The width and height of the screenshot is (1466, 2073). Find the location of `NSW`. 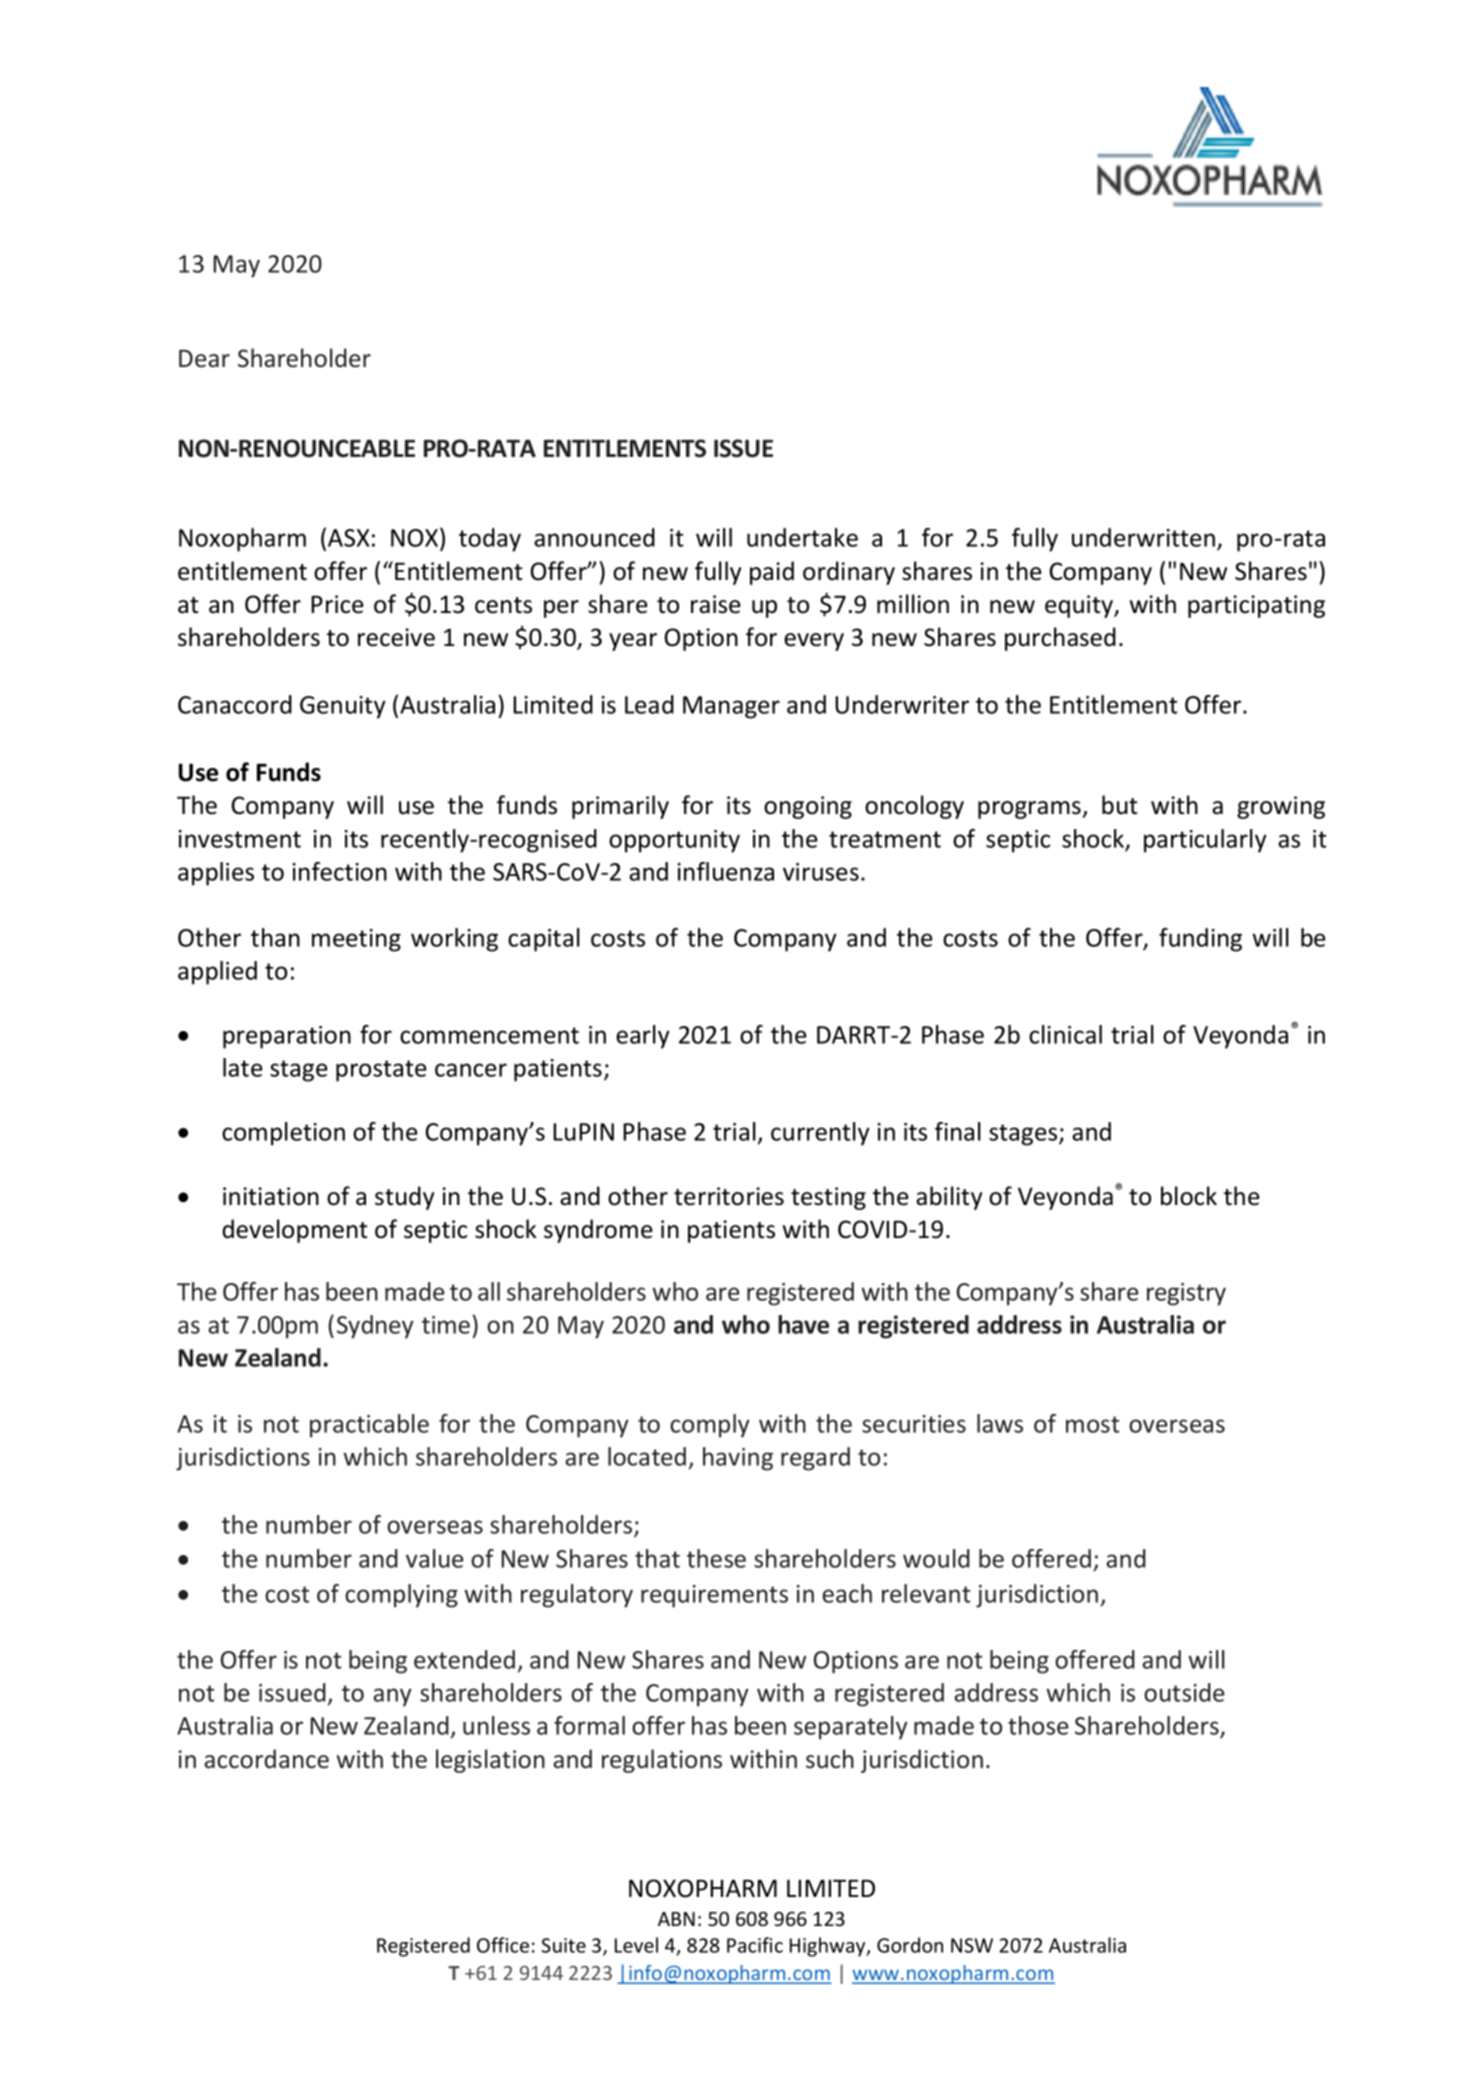

NSW is located at coordinates (972, 1945).
